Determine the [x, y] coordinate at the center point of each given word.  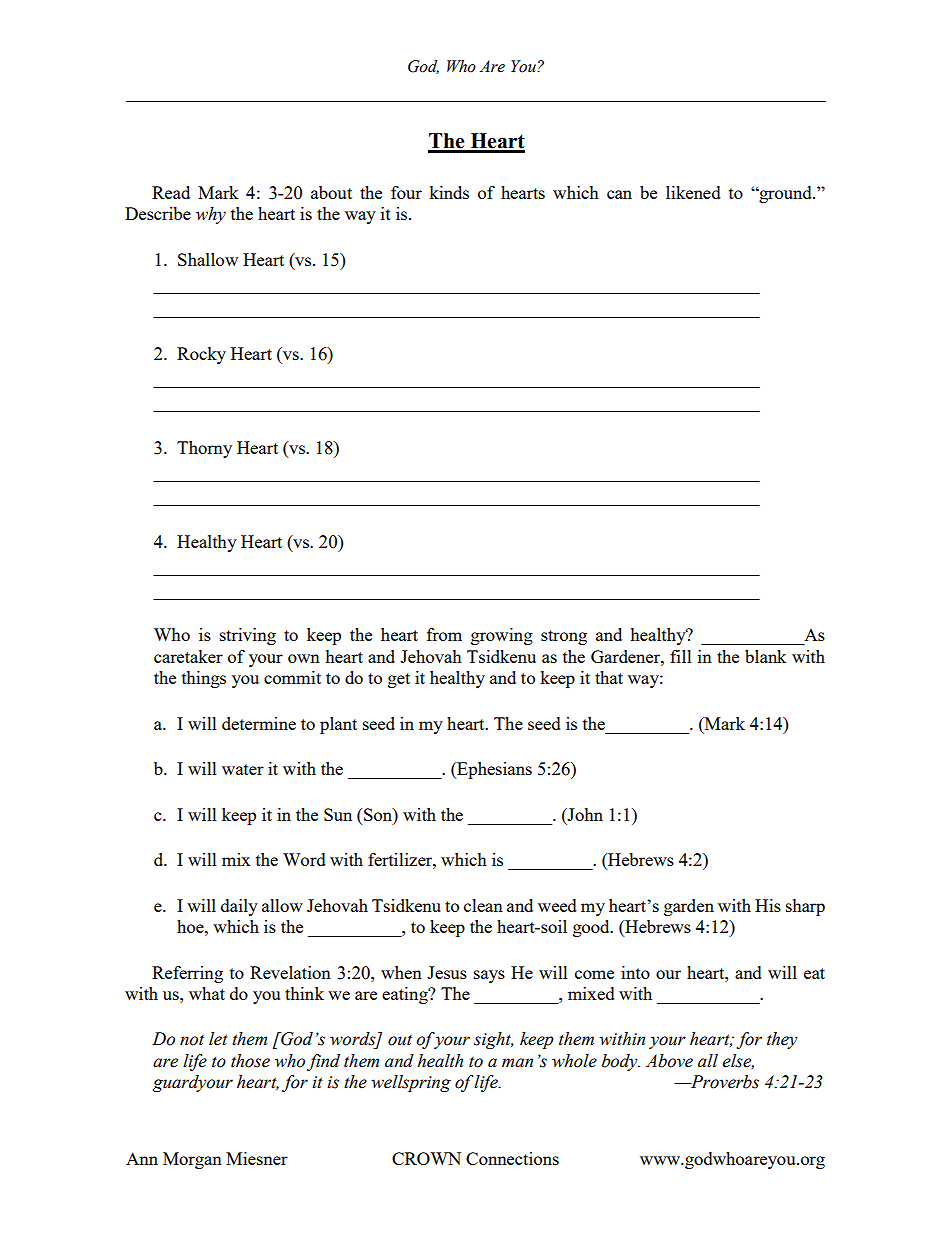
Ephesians [493, 770]
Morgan [192, 1160]
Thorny [204, 449]
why [211, 215]
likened [693, 192]
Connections [512, 1158]
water [243, 769]
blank [765, 656]
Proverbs [724, 1082]
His [768, 905]
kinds [449, 192]
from [444, 634]
